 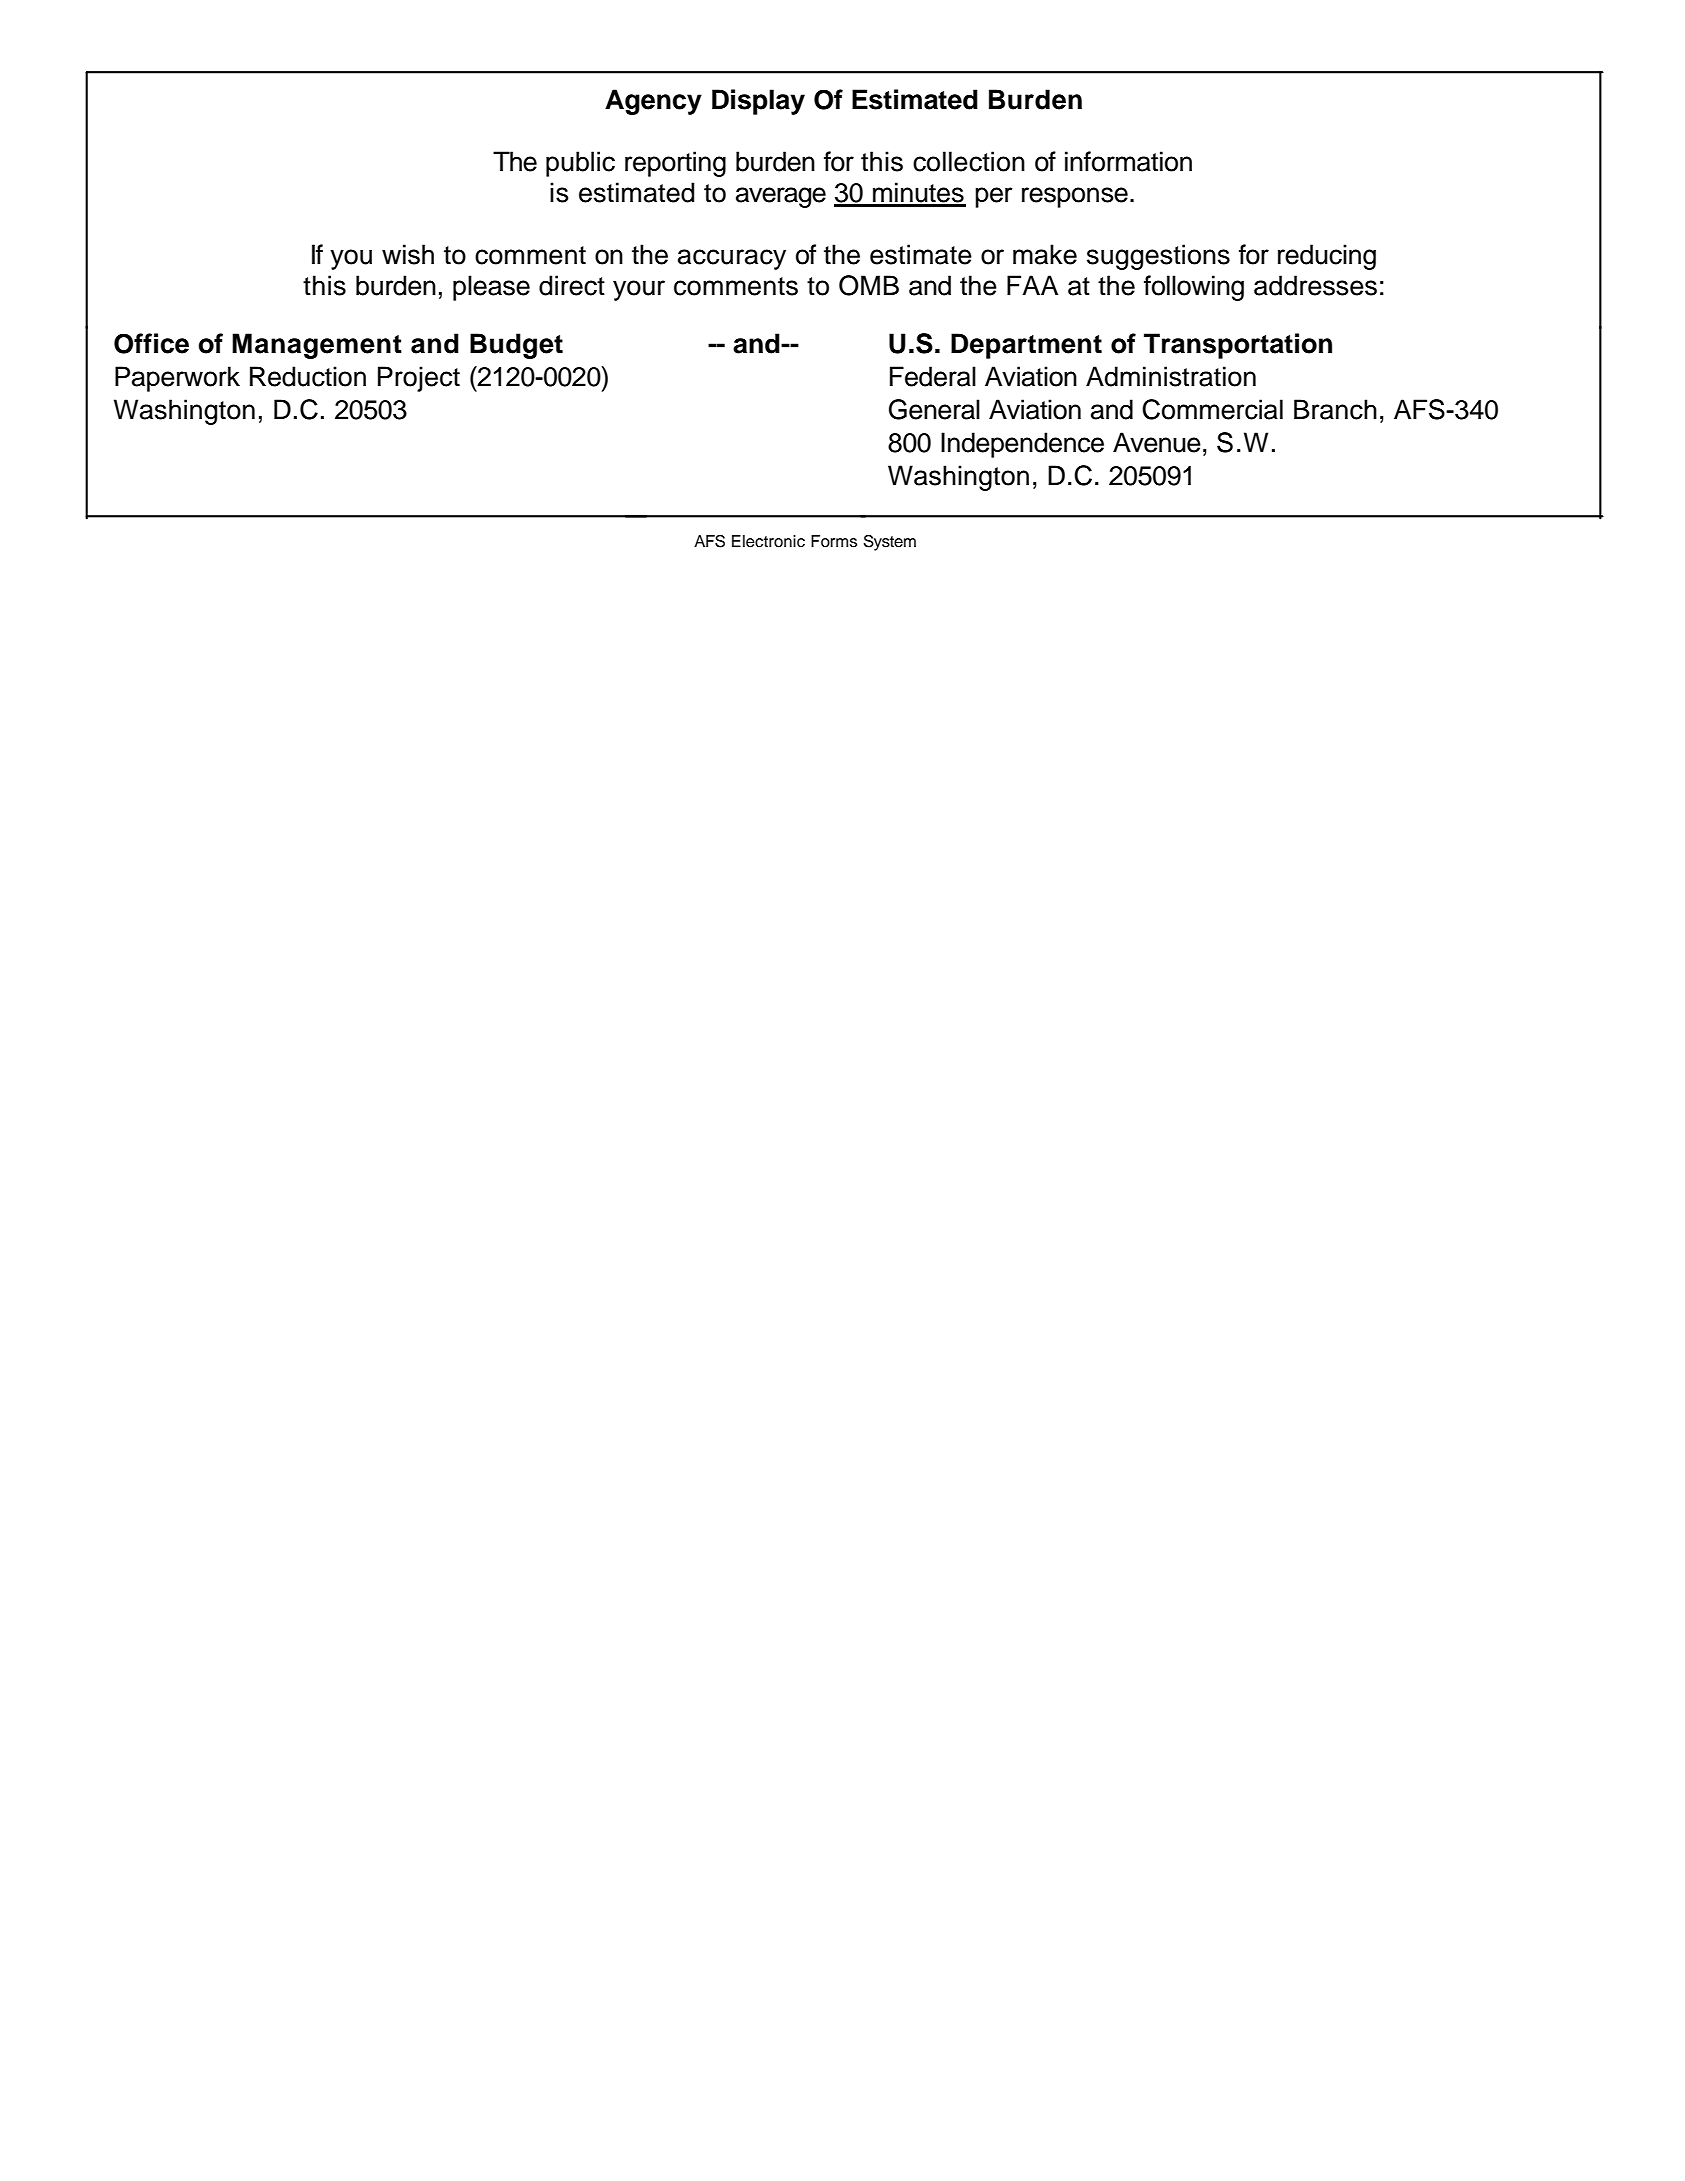 What do you see at coordinates (934, 409) in the screenshot?
I see `General` at bounding box center [934, 409].
